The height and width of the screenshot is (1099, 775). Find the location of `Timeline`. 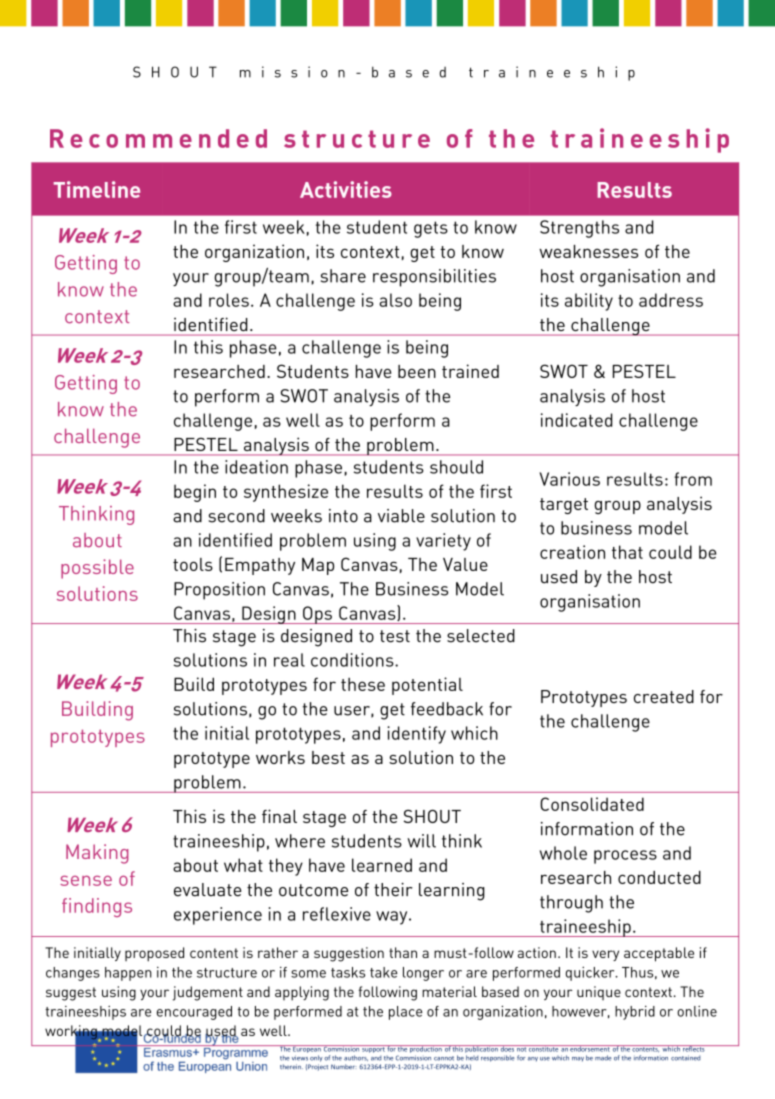

Timeline is located at coordinates (97, 189).
